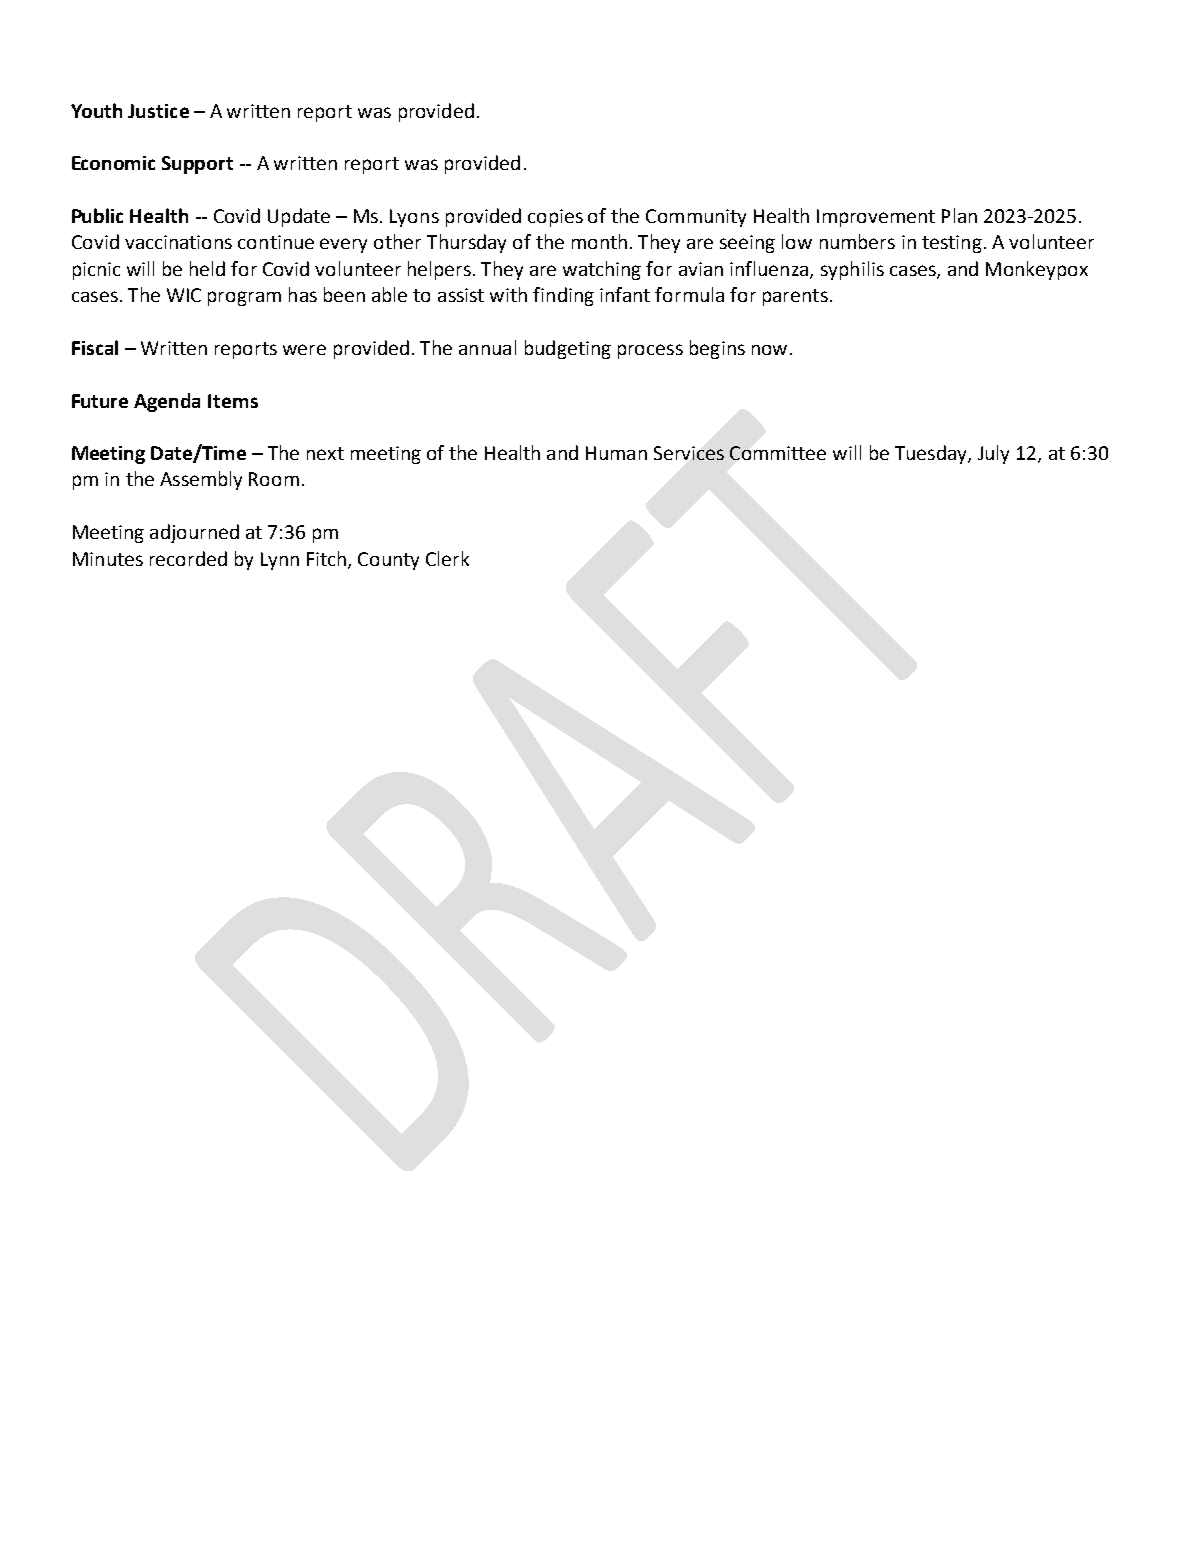  I want to click on Justice, so click(158, 111).
